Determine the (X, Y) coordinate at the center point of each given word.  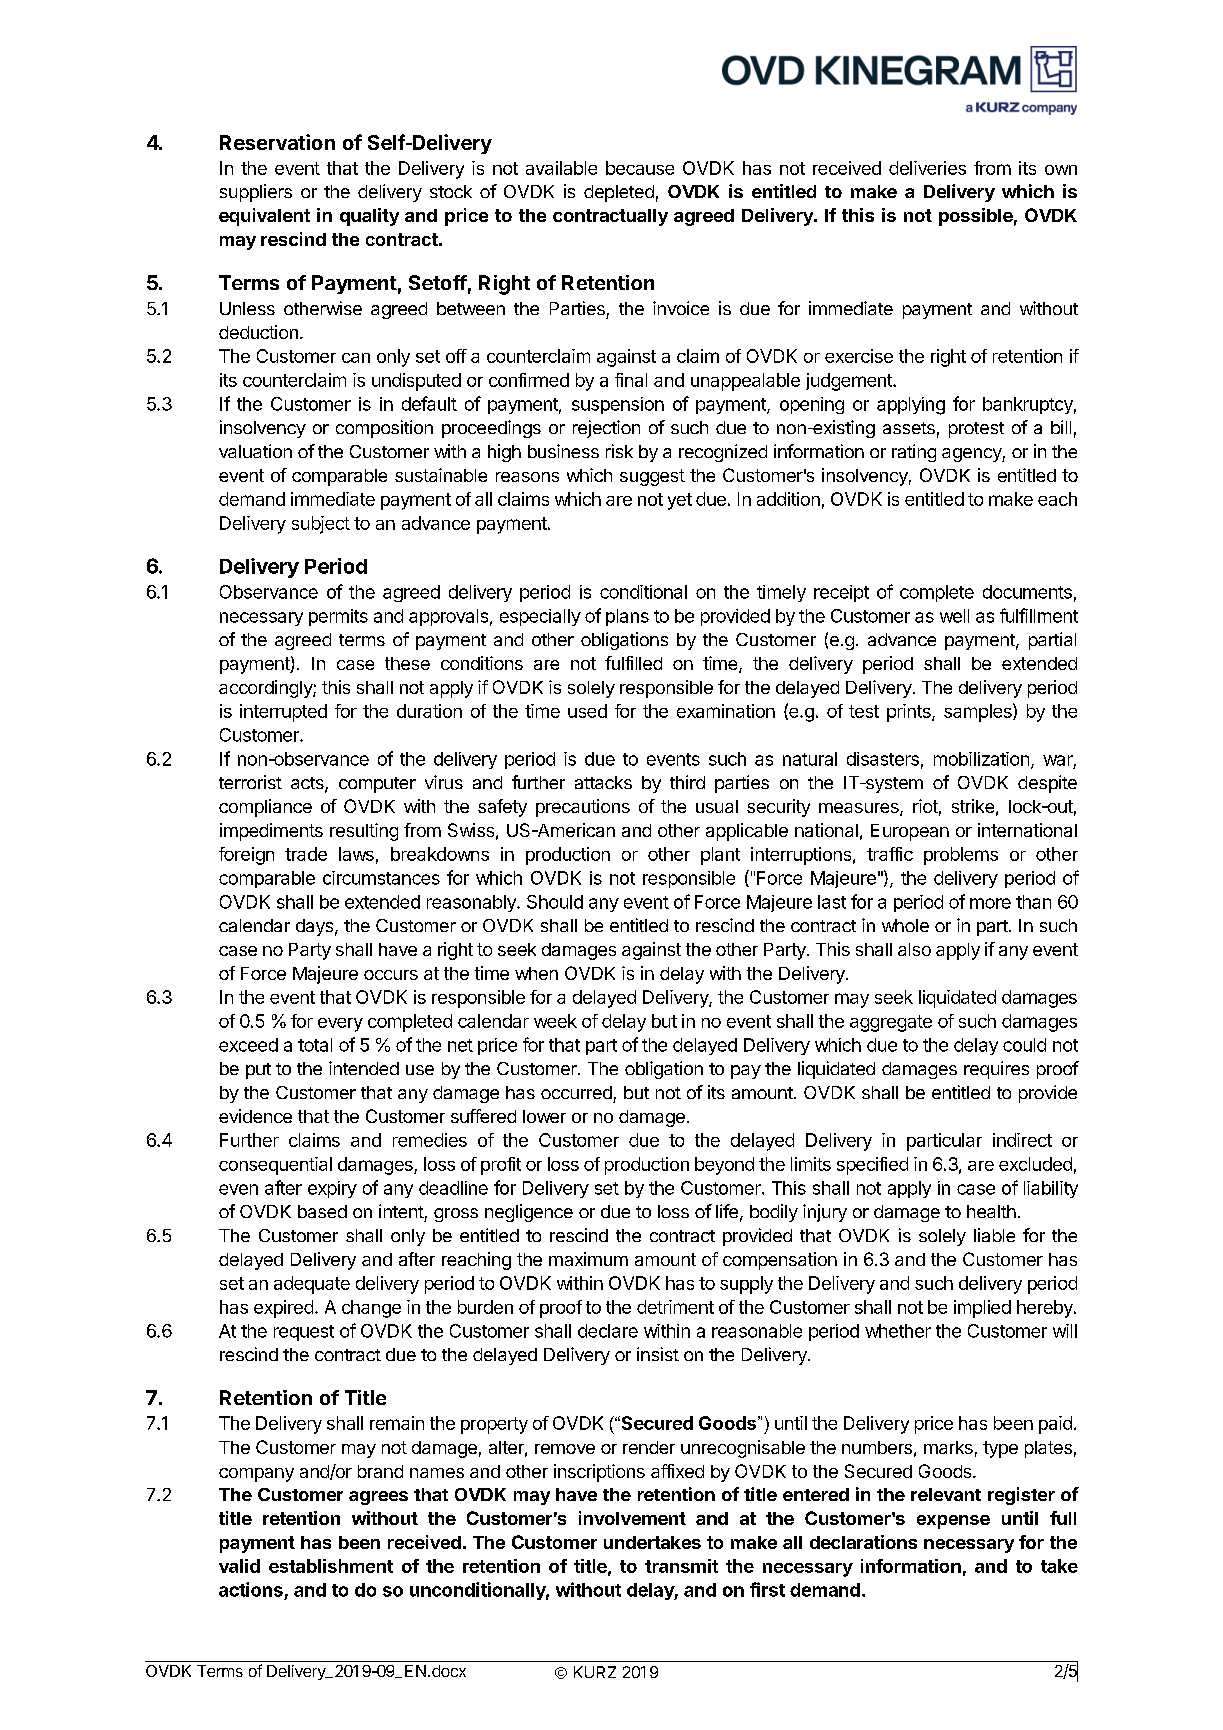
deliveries (927, 168)
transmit (681, 1566)
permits (338, 617)
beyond (724, 1166)
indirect (1022, 1140)
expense (953, 1522)
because (640, 168)
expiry (332, 1189)
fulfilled (633, 663)
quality (369, 217)
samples (979, 712)
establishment (331, 1566)
